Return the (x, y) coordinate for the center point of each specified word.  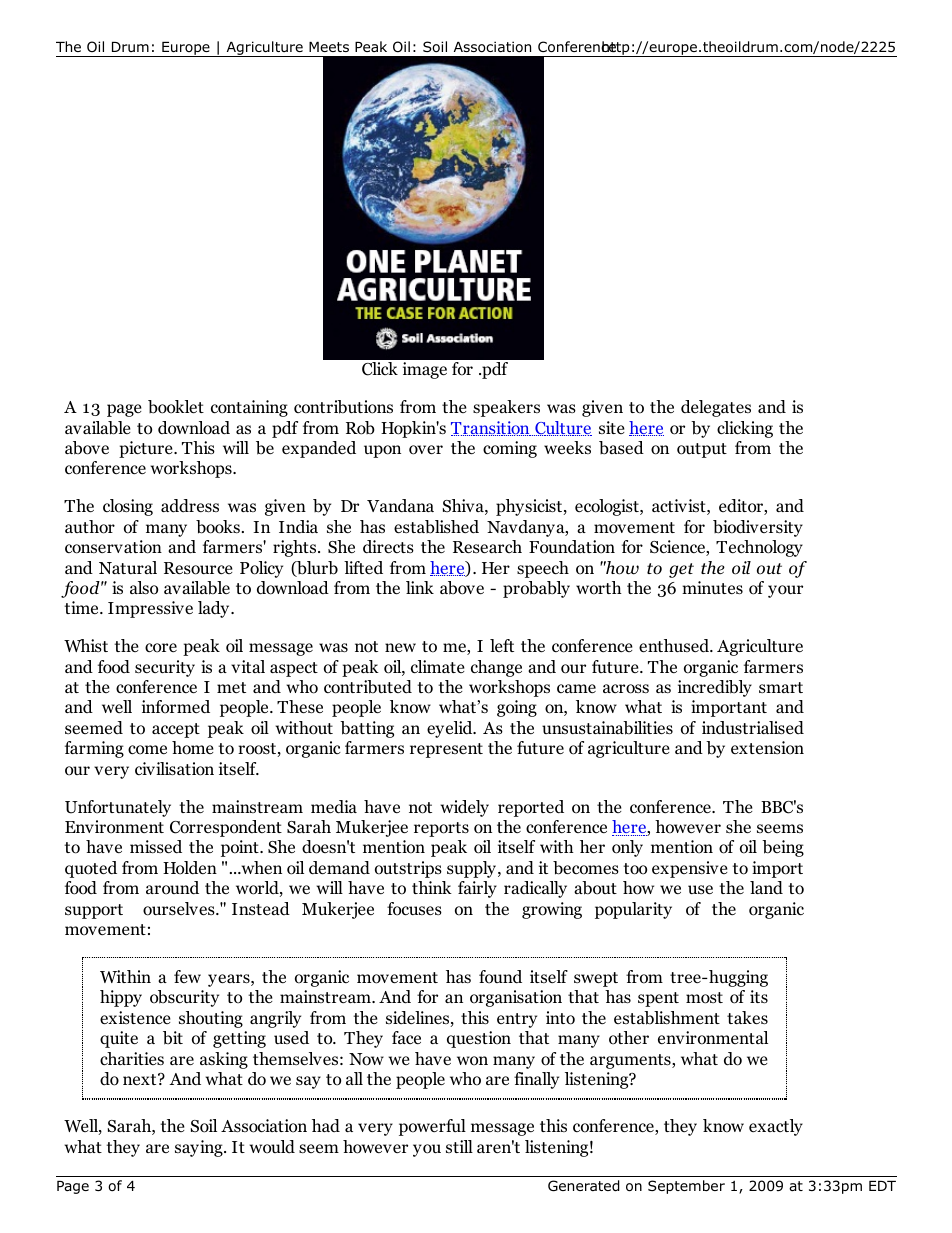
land (766, 888)
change (496, 668)
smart (781, 687)
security (165, 668)
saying (200, 1148)
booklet (176, 407)
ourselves (180, 909)
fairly (477, 889)
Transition (491, 428)
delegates (716, 408)
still (459, 1146)
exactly (776, 1127)
